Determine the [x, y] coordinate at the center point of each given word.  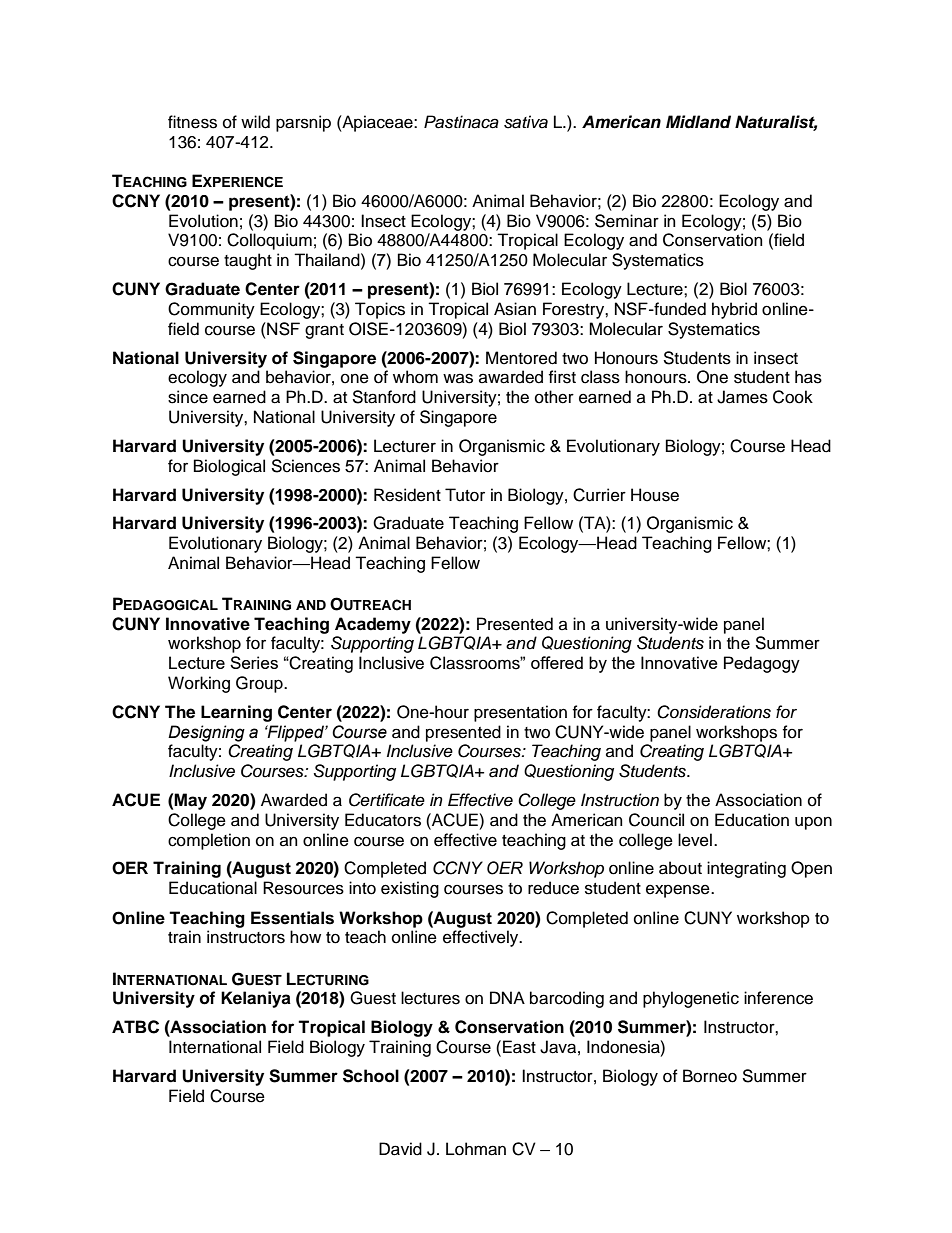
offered [557, 662]
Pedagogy [762, 664]
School [371, 1076]
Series [254, 662]
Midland [698, 122]
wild [255, 122]
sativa [526, 122]
